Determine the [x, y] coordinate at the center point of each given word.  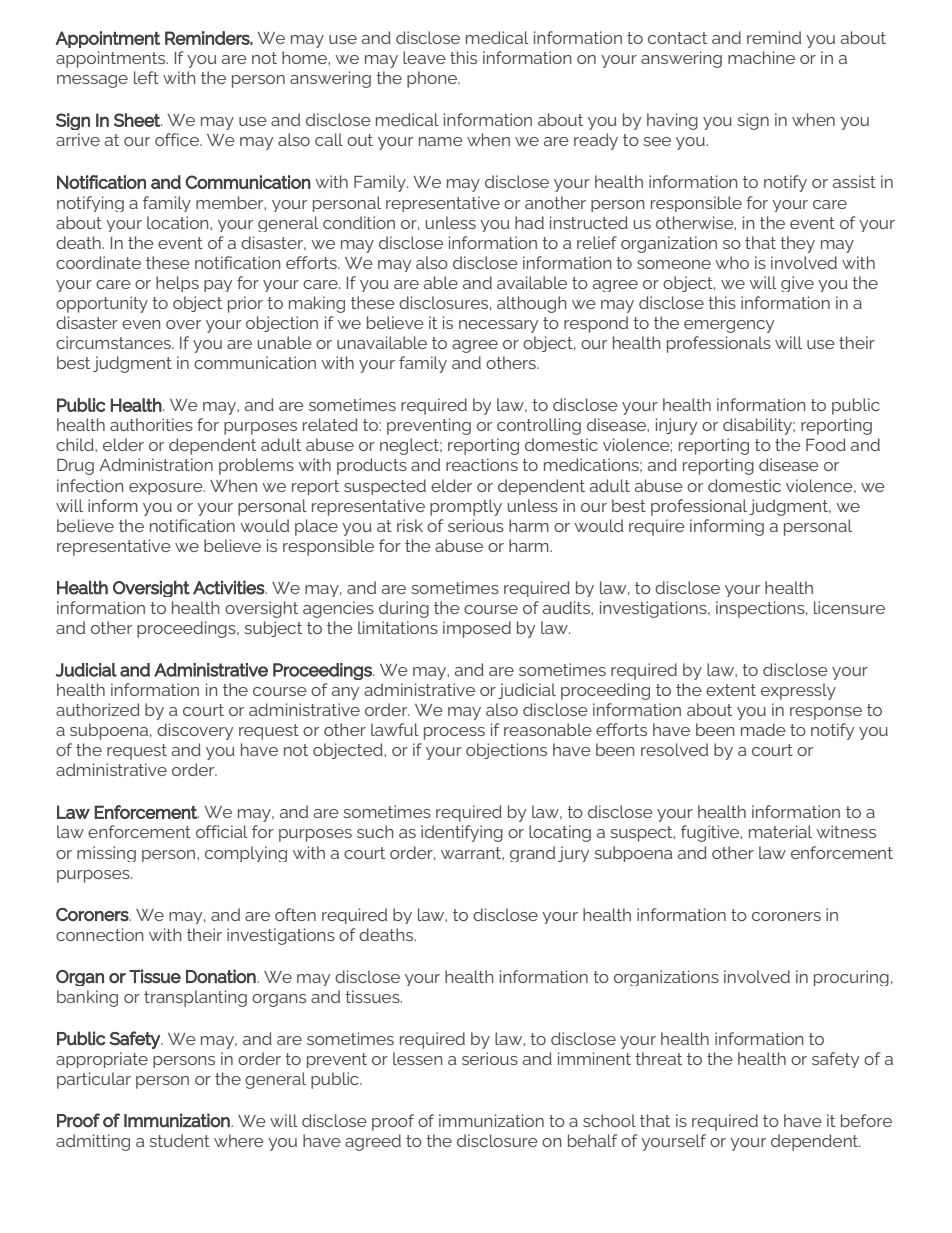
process [454, 733]
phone [433, 79]
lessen [417, 1058]
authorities [151, 424]
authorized [98, 709]
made [763, 729]
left [146, 77]
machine [761, 57]
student [179, 1140]
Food [826, 444]
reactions [482, 464]
